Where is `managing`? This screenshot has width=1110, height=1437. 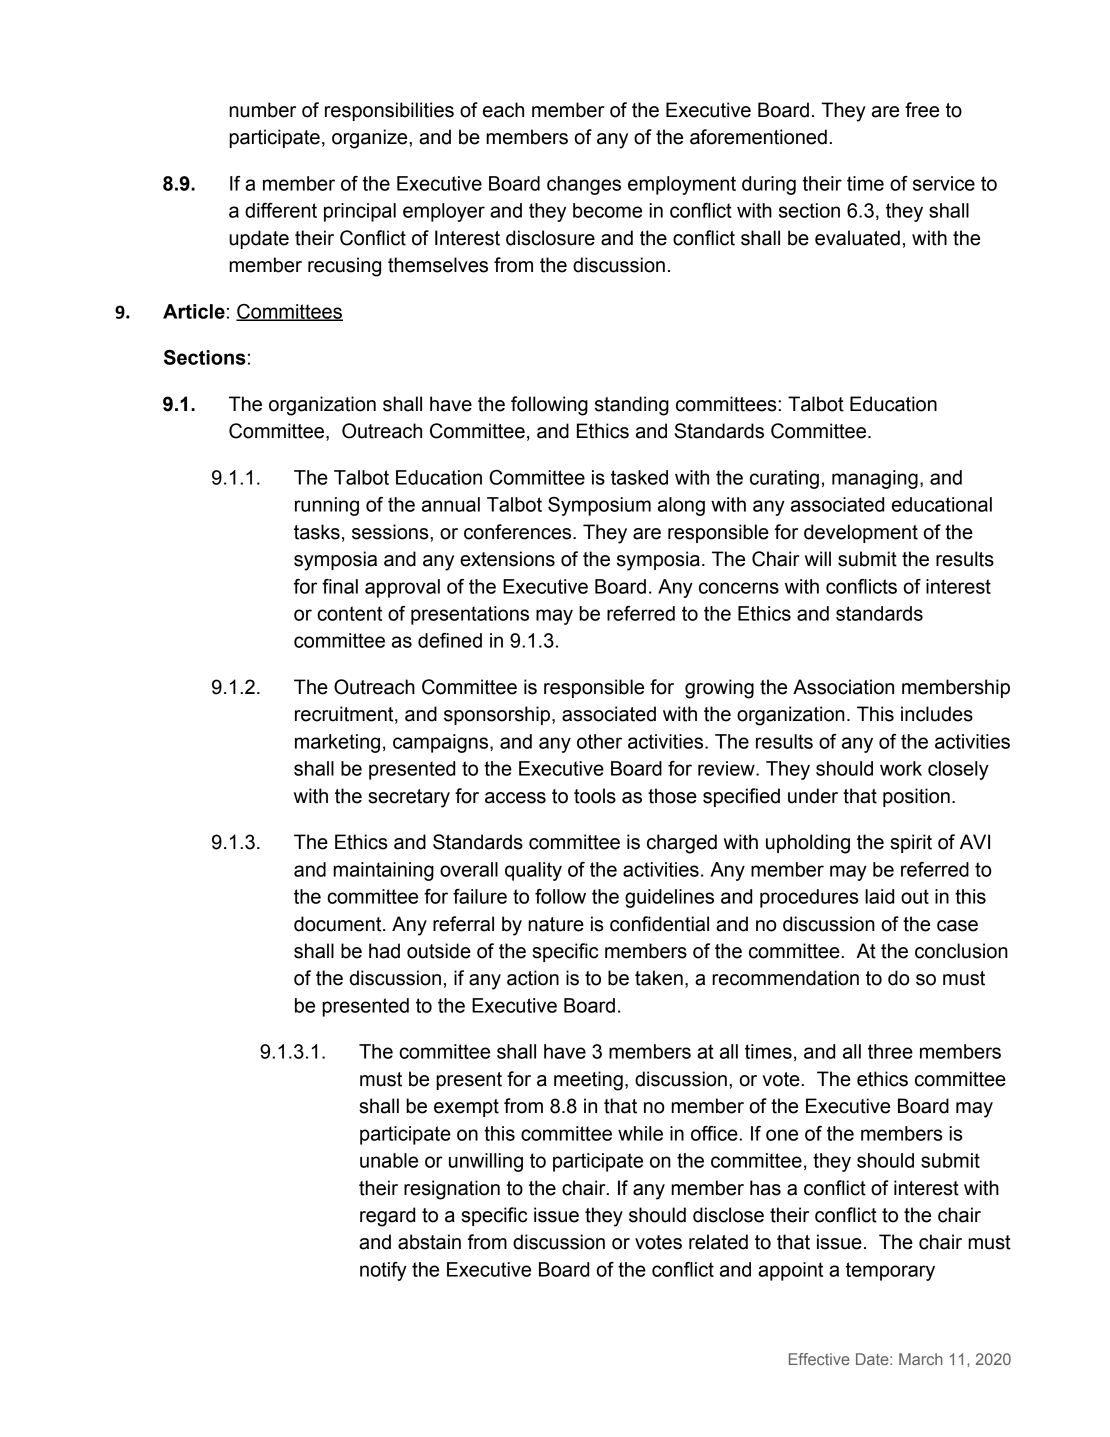
managing is located at coordinates (875, 479).
